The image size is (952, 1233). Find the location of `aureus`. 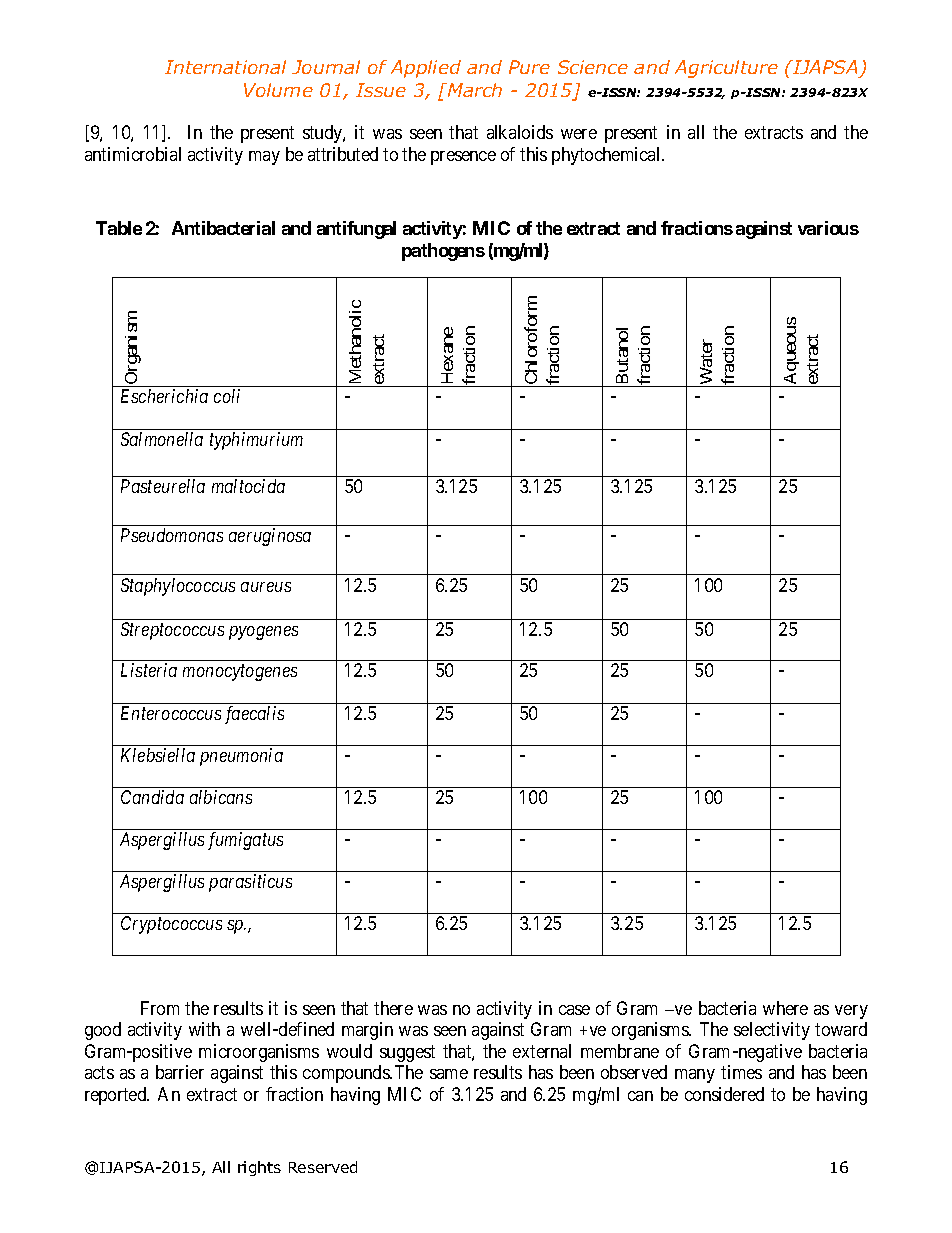

aureus is located at coordinates (266, 587).
